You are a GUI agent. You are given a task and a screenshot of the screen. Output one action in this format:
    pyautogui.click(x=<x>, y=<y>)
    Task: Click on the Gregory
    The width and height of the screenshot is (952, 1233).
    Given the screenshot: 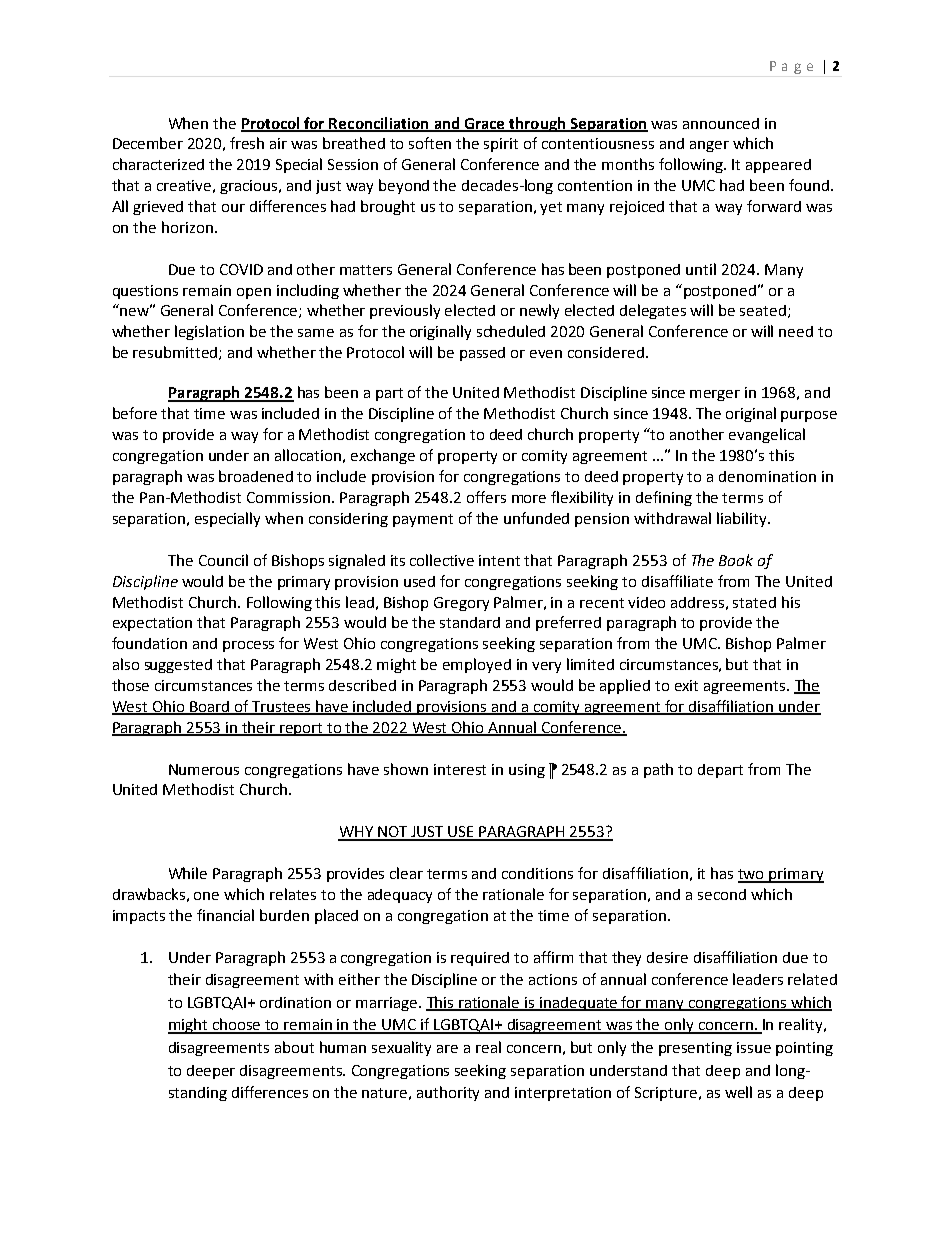 What is the action you would take?
    pyautogui.click(x=461, y=604)
